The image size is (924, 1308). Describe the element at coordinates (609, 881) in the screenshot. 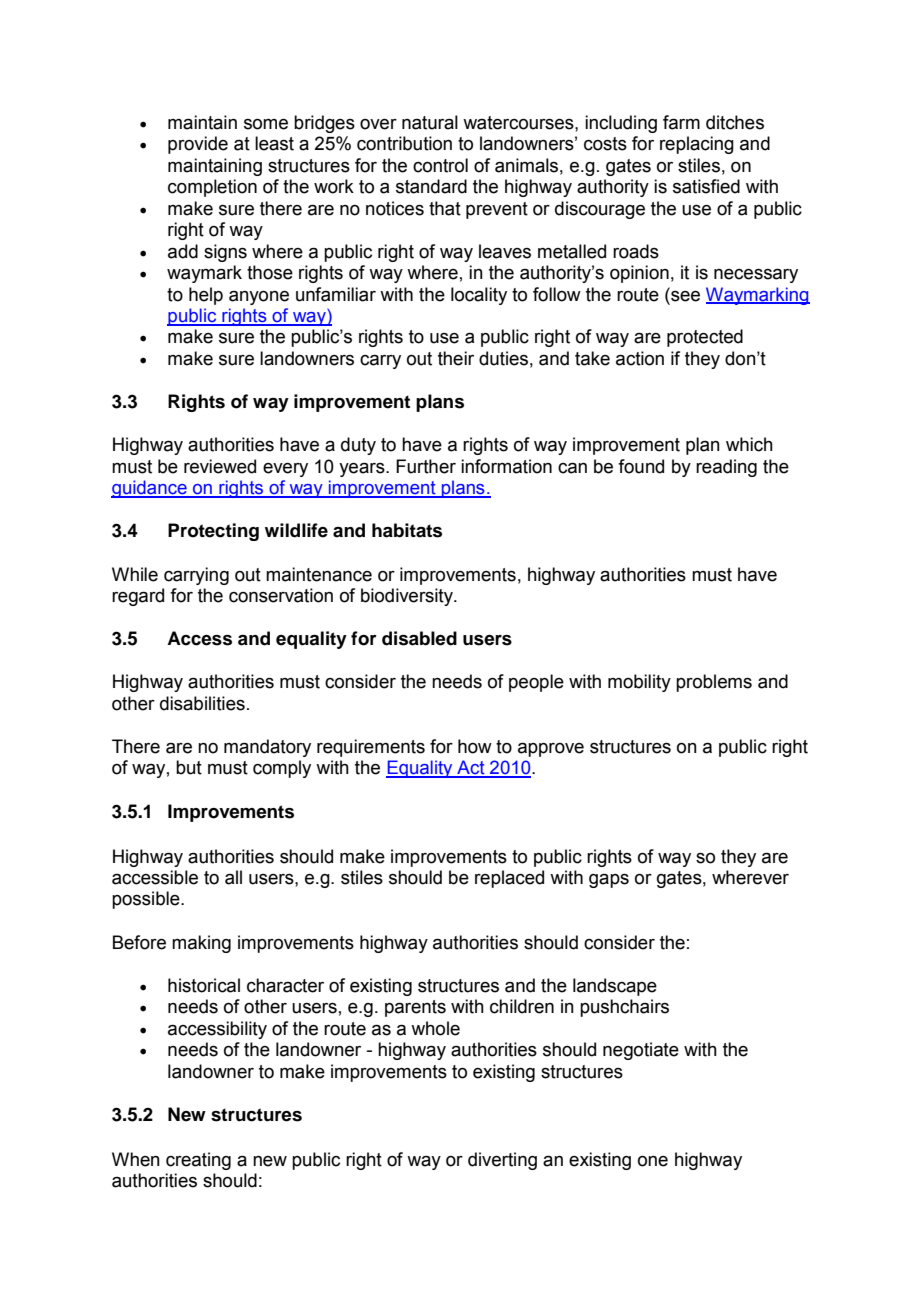

I see `gaps` at that location.
